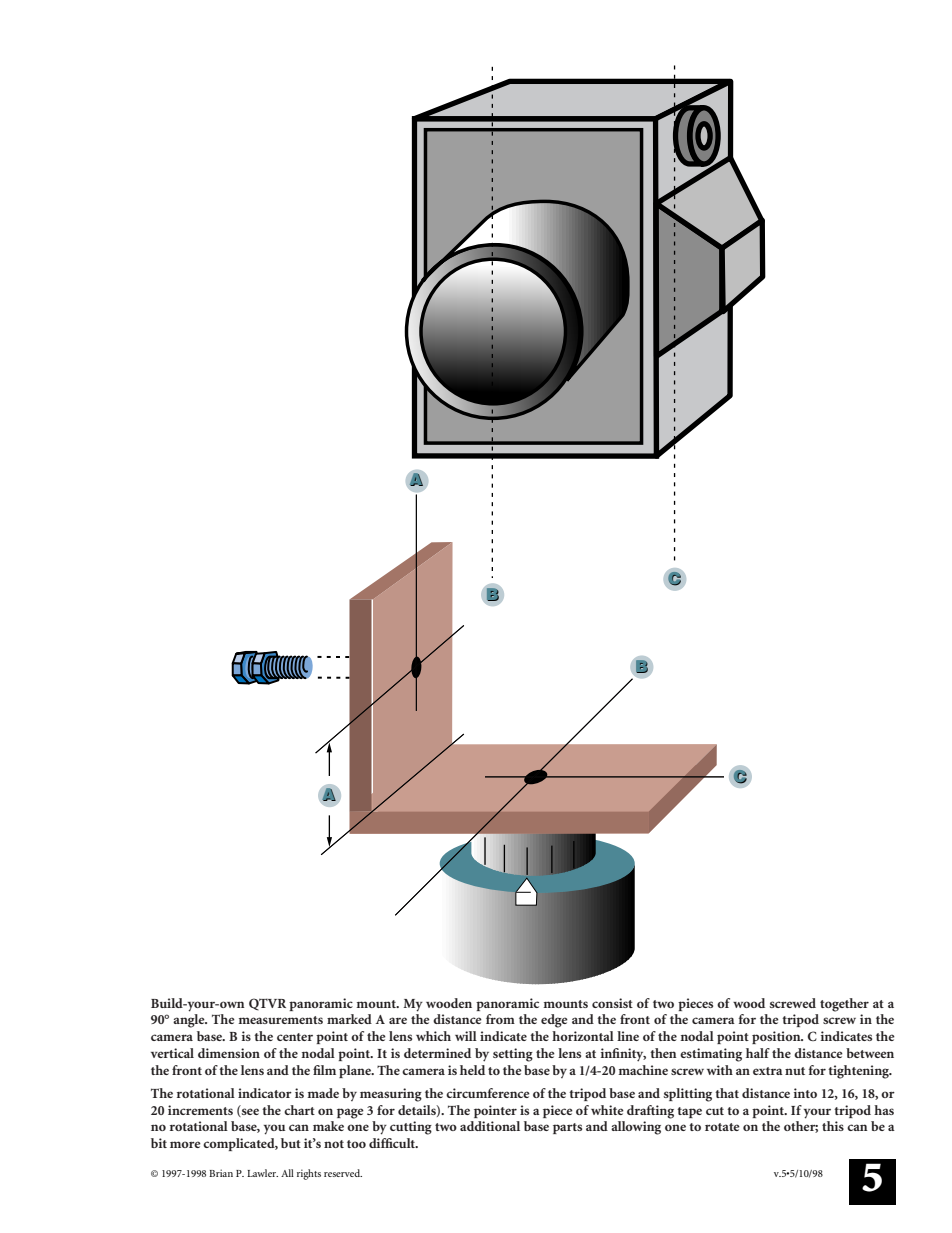 The height and width of the image is (1233, 952). I want to click on Lawler, so click(262, 1173).
